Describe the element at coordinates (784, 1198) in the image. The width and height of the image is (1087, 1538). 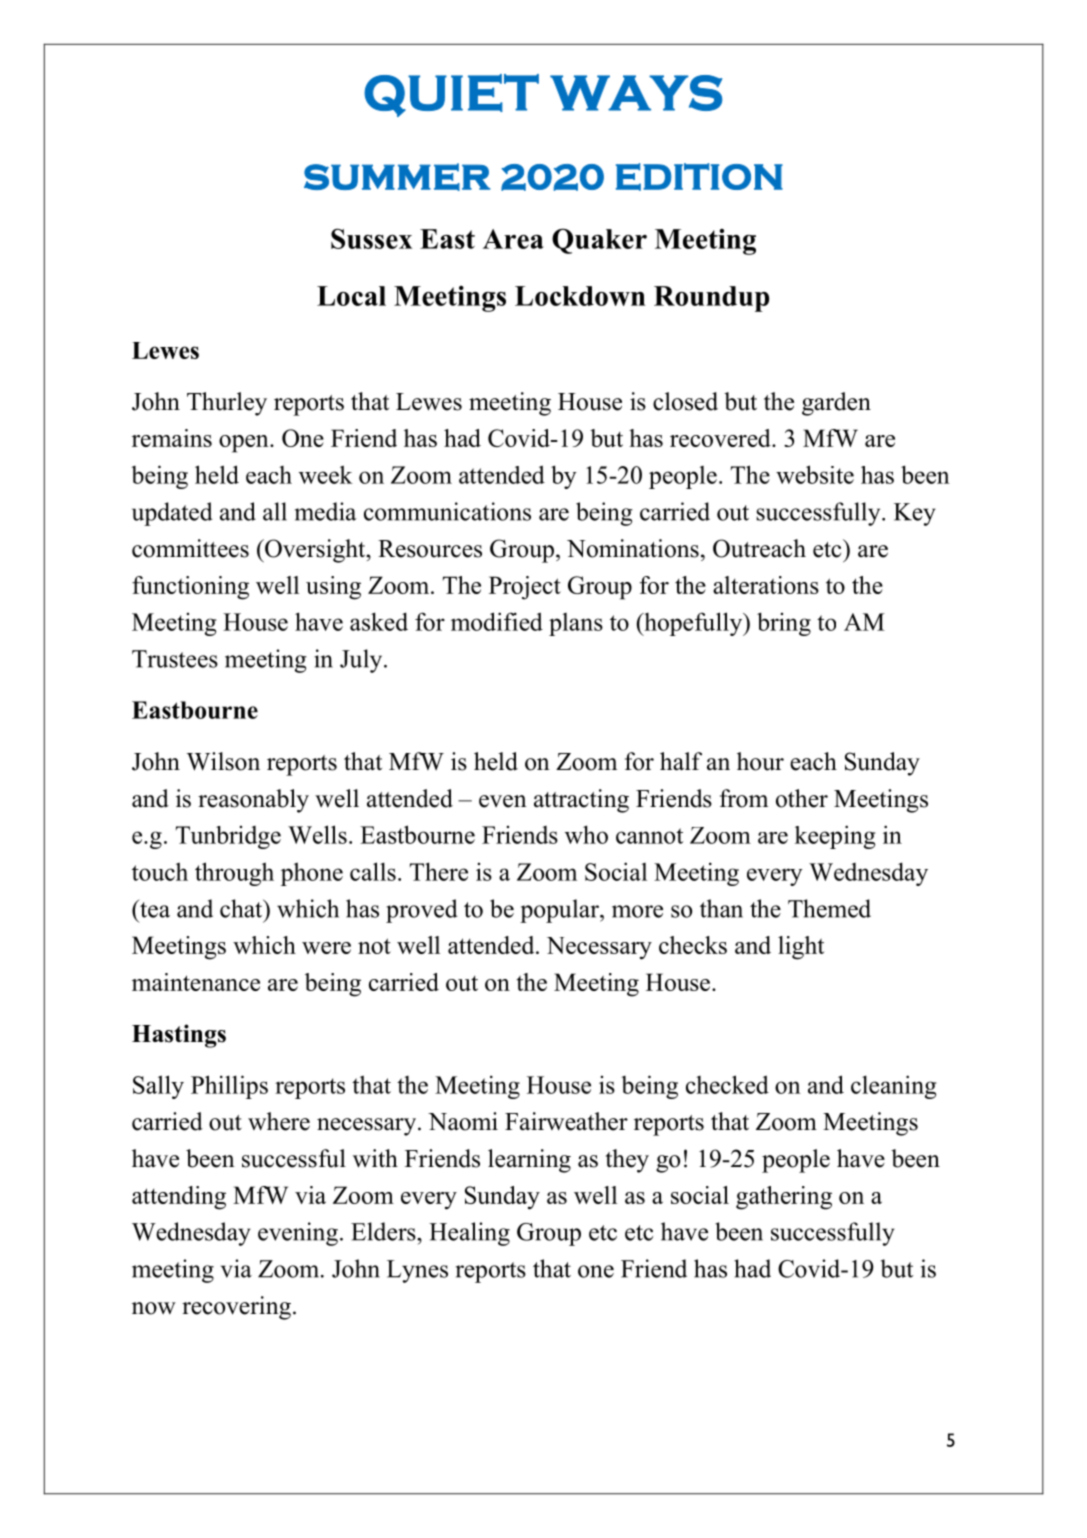
I see `gathering` at that location.
